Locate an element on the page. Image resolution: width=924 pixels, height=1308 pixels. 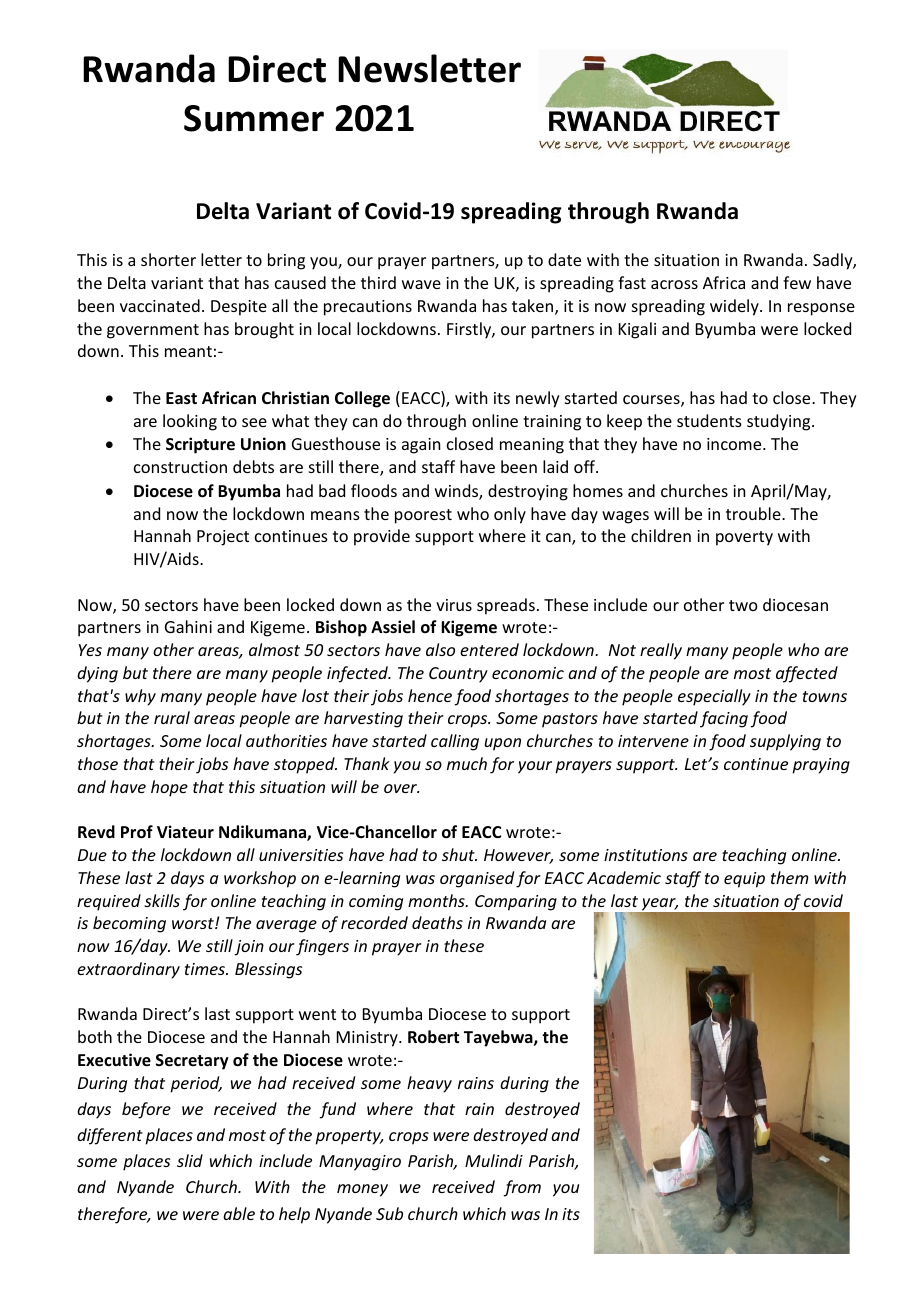
few is located at coordinates (797, 282).
